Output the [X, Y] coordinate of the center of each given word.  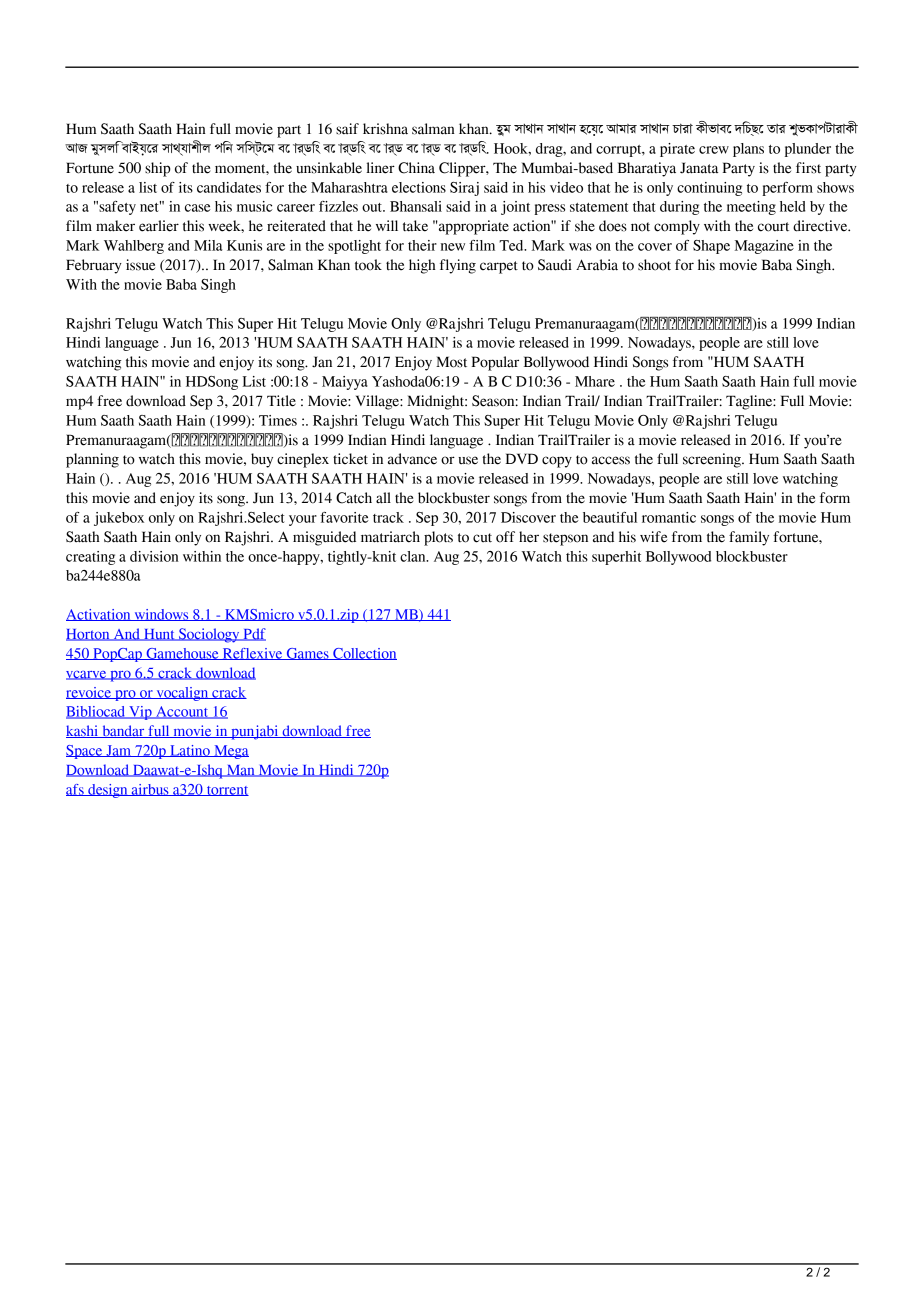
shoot [654, 265]
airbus [150, 790]
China [416, 168]
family [749, 538]
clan [414, 556]
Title [281, 401]
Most [451, 362]
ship [158, 169]
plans [748, 150]
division [154, 556]
